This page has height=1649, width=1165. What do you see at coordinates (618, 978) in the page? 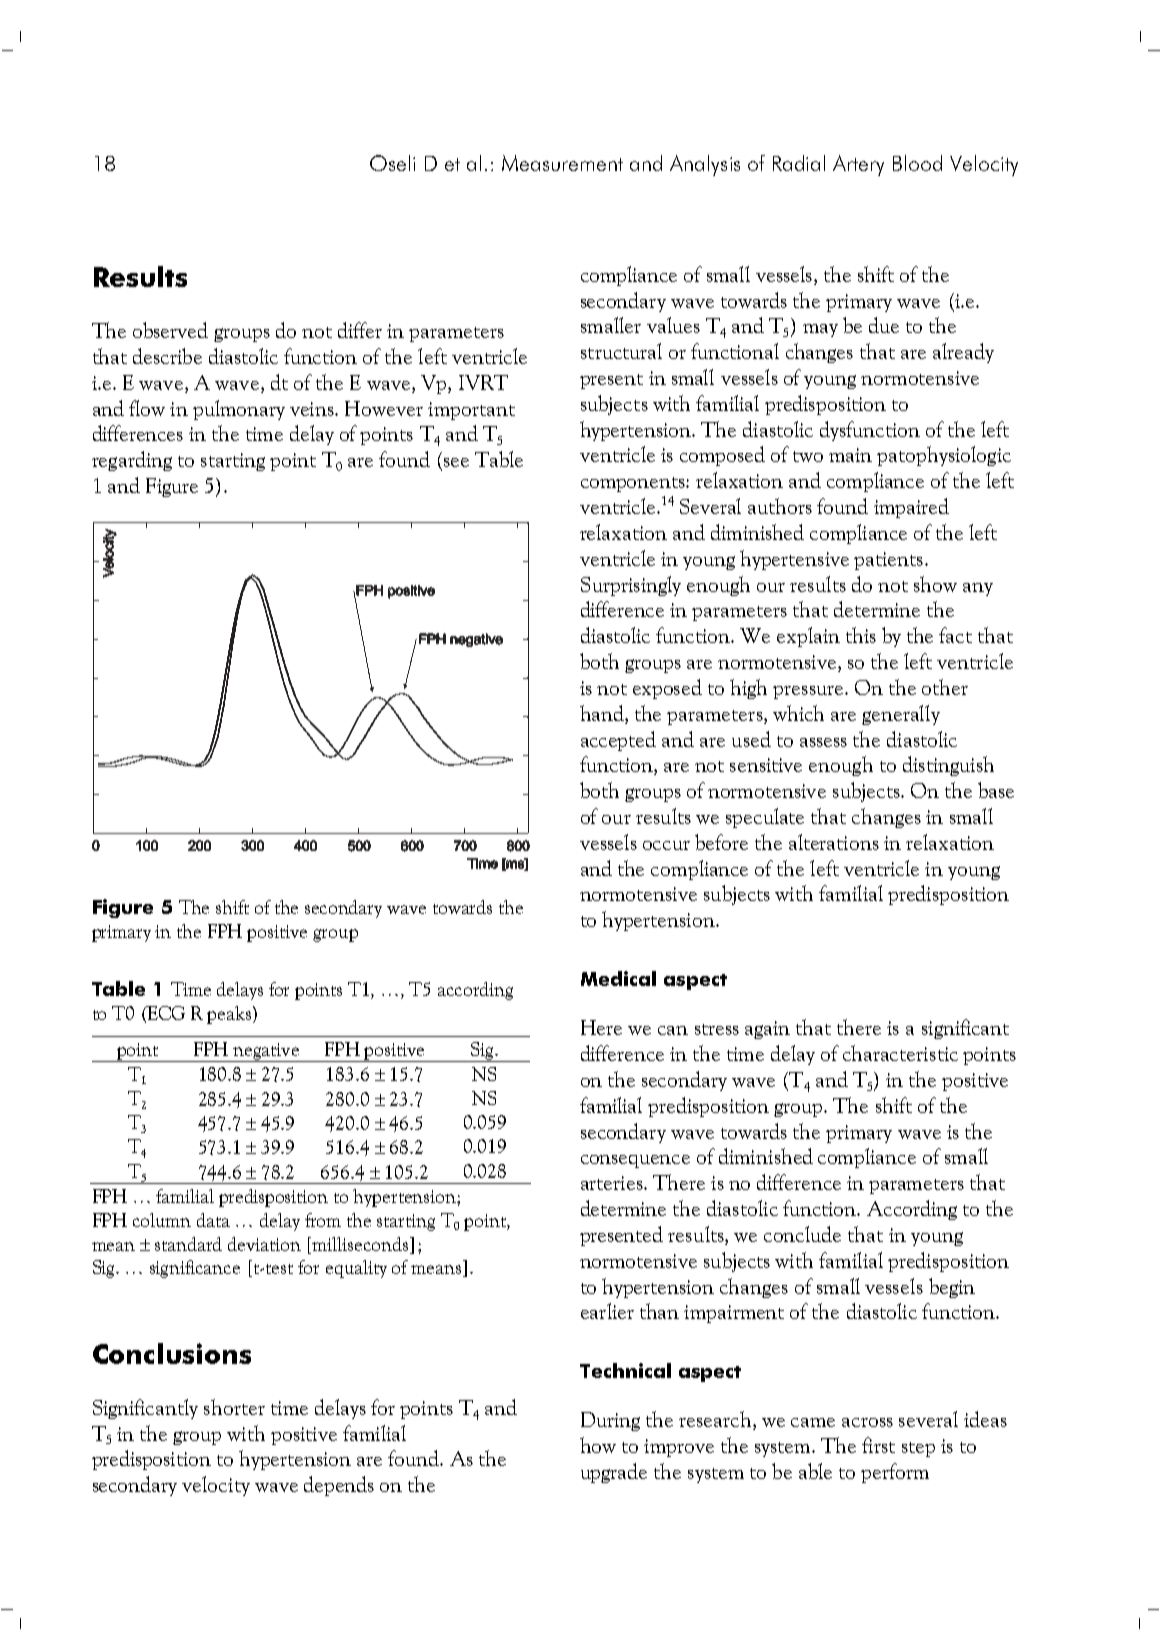
I see `Medical` at bounding box center [618, 978].
